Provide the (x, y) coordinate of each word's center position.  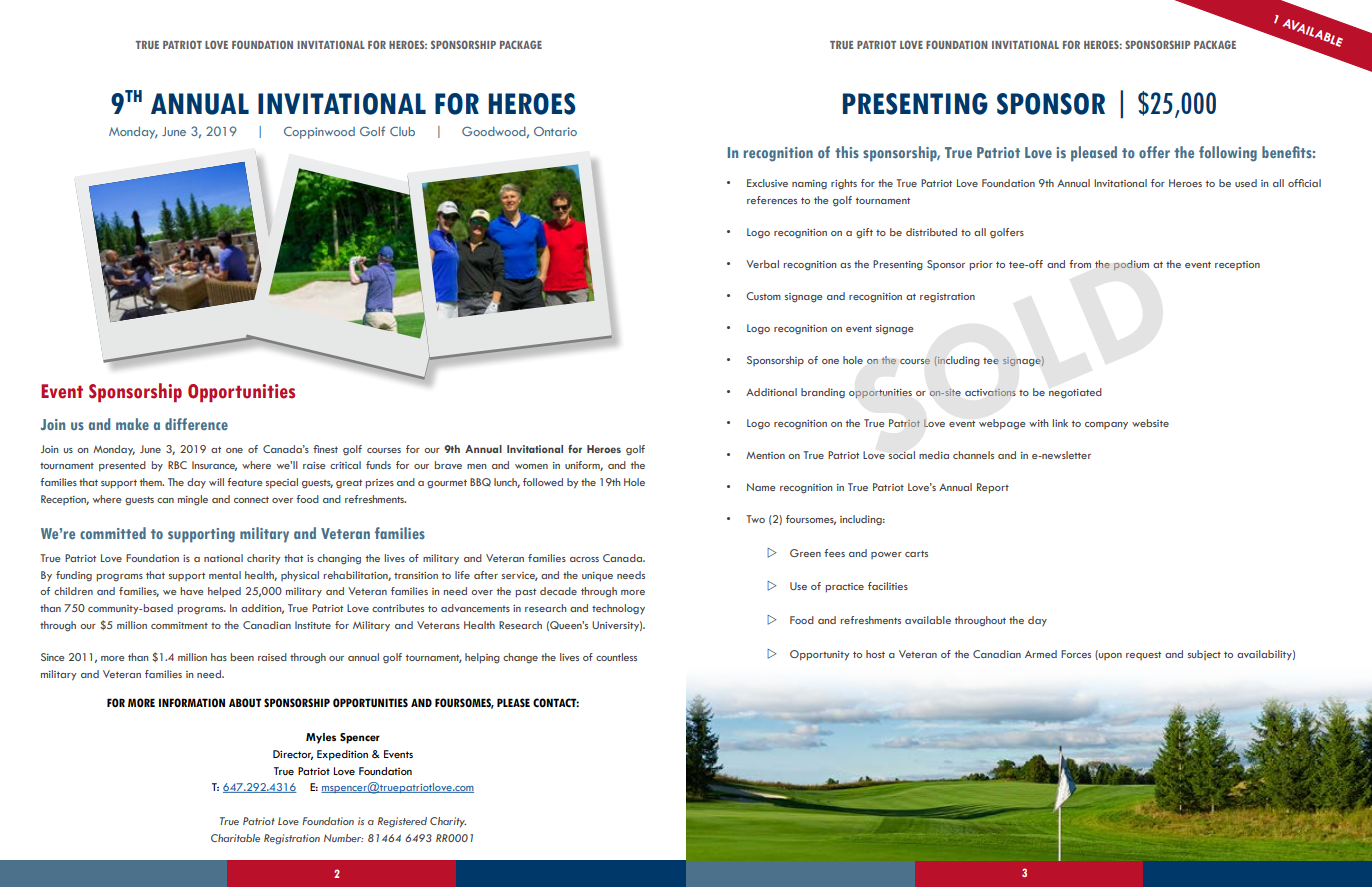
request (1143, 655)
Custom (763, 296)
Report (993, 488)
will (216, 482)
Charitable (235, 838)
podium (1131, 265)
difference (196, 424)
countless (616, 657)
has (219, 657)
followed (543, 482)
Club (402, 131)
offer (1154, 152)
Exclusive (767, 183)
